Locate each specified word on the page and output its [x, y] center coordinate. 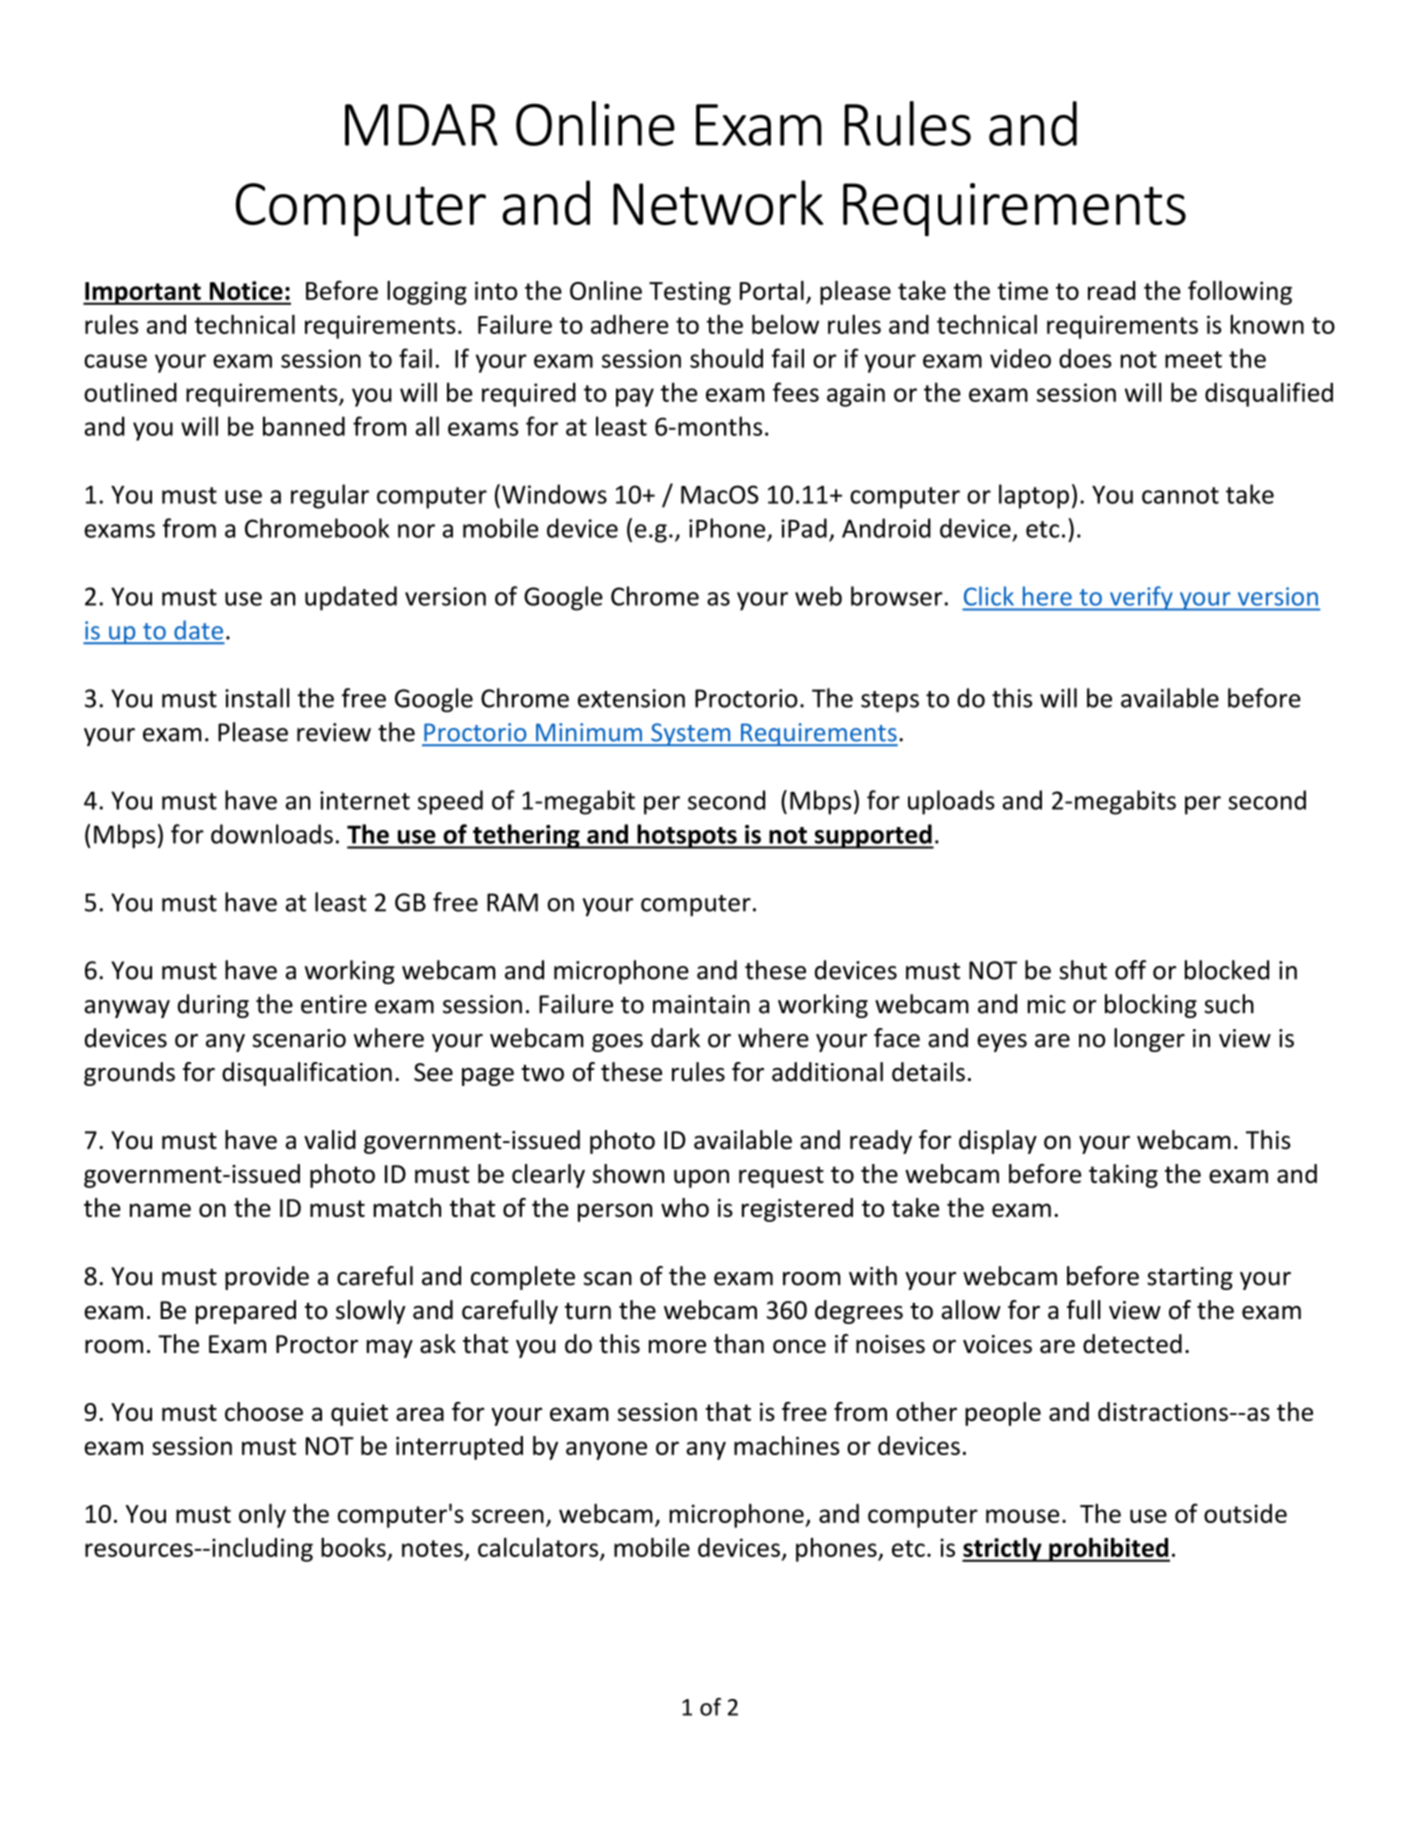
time [1023, 290]
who [685, 1207]
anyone [606, 1450]
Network [718, 202]
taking [1123, 1176]
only [262, 1516]
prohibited [1108, 1549]
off [1130, 970]
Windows [554, 494]
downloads [272, 834]
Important [143, 293]
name [160, 1210]
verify [1141, 598]
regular [330, 496]
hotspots [687, 836]
